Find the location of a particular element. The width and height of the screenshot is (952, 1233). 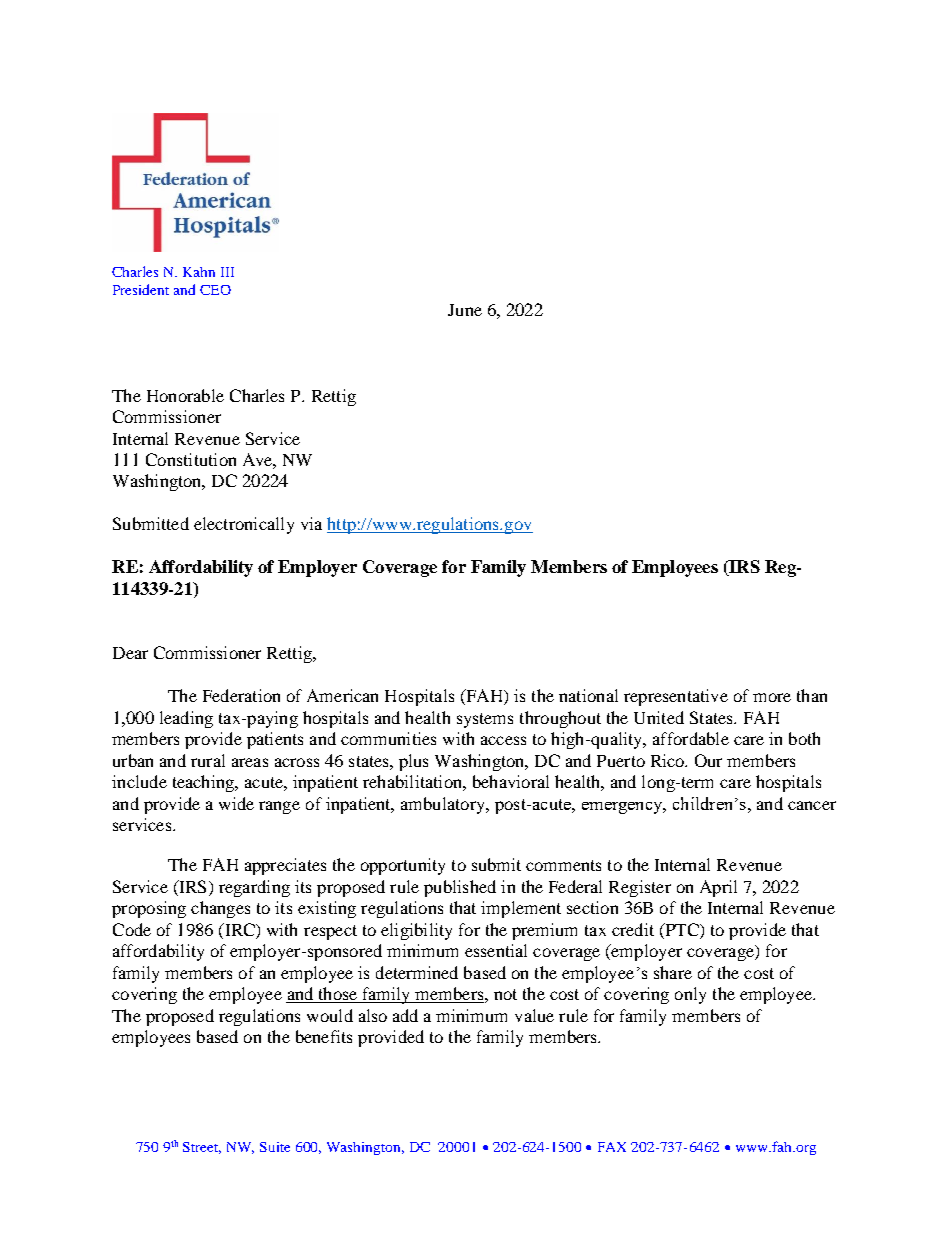

III is located at coordinates (227, 272).
